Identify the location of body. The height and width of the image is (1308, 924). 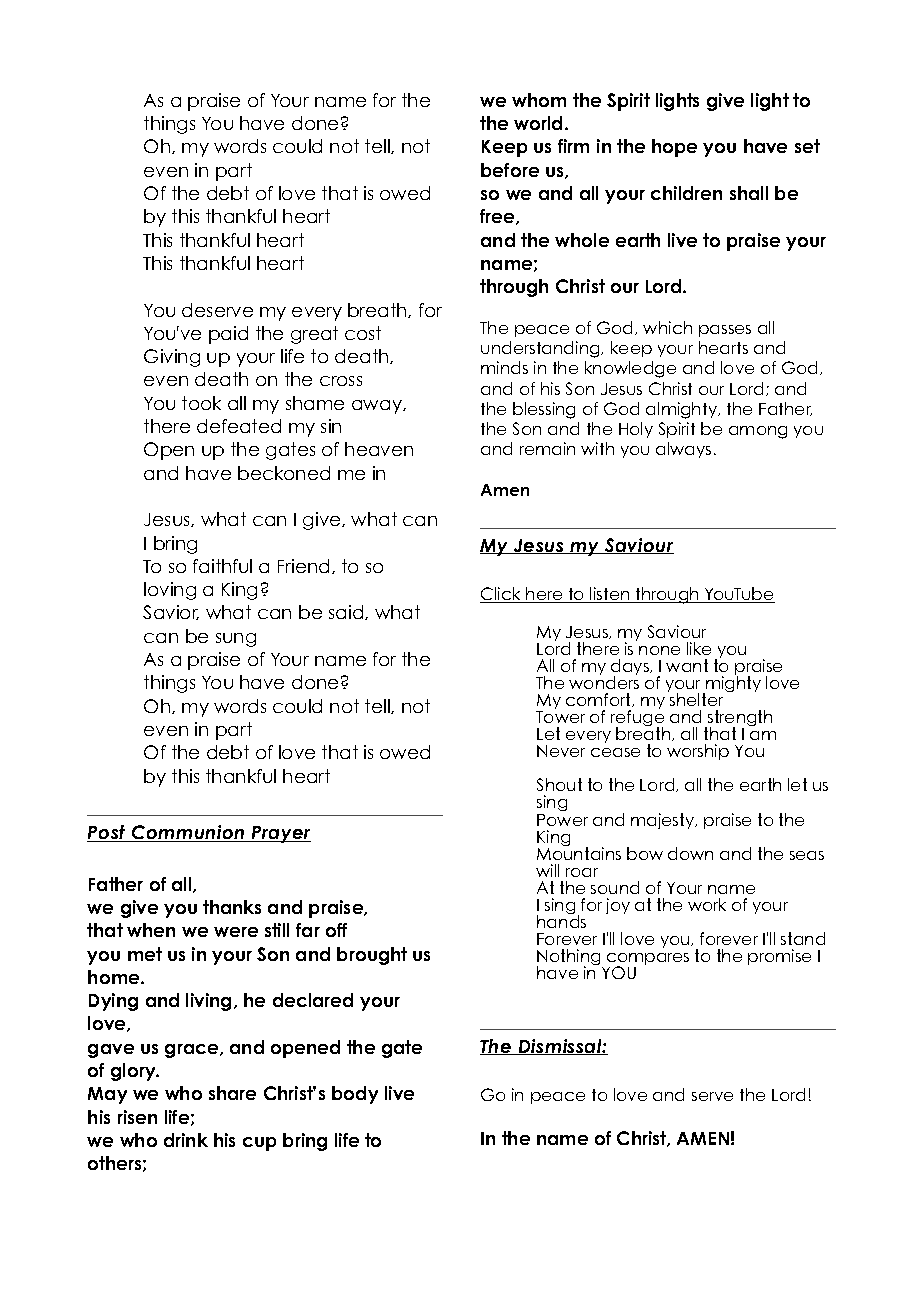
(355, 1095).
